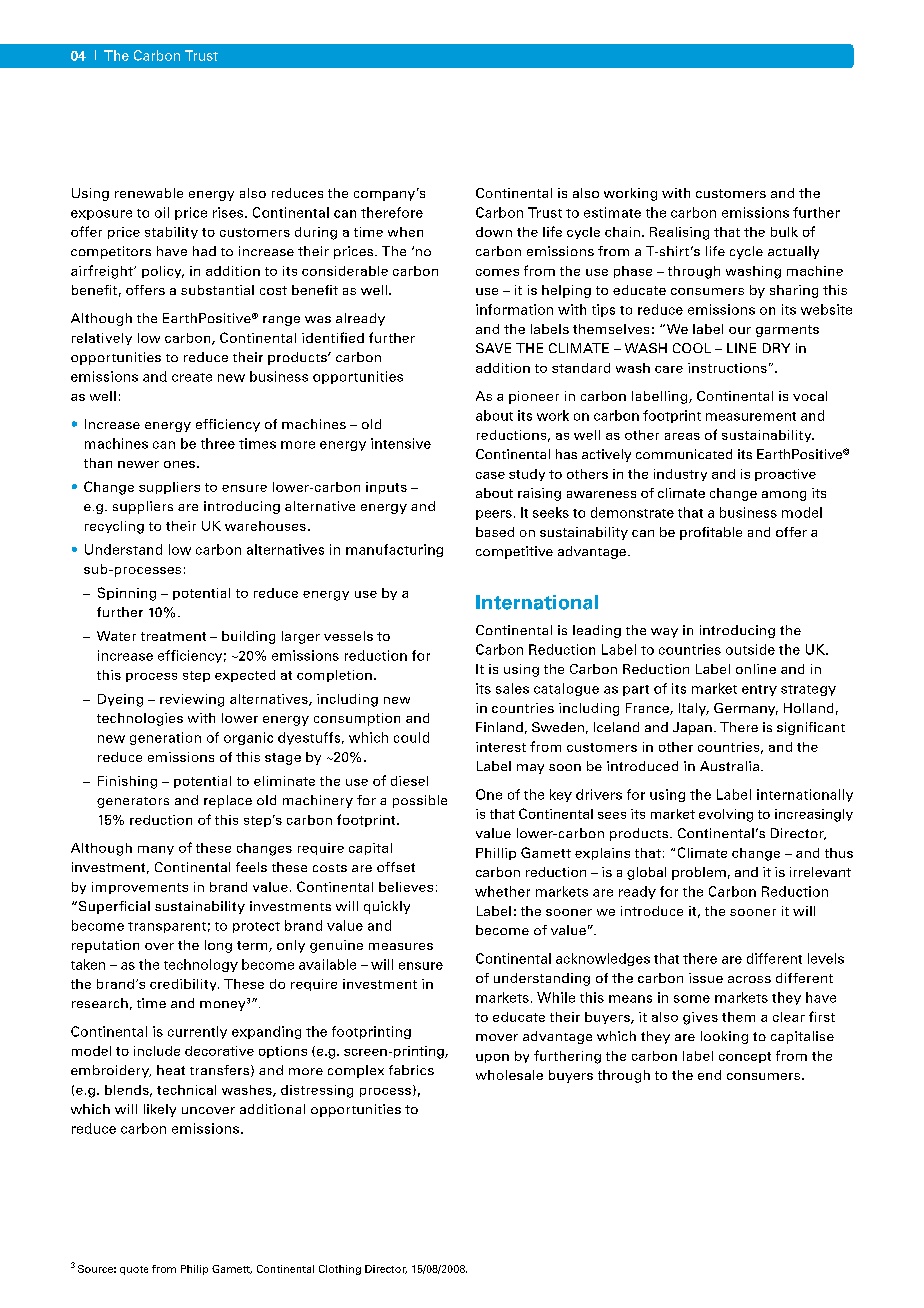  I want to click on across, so click(749, 979).
